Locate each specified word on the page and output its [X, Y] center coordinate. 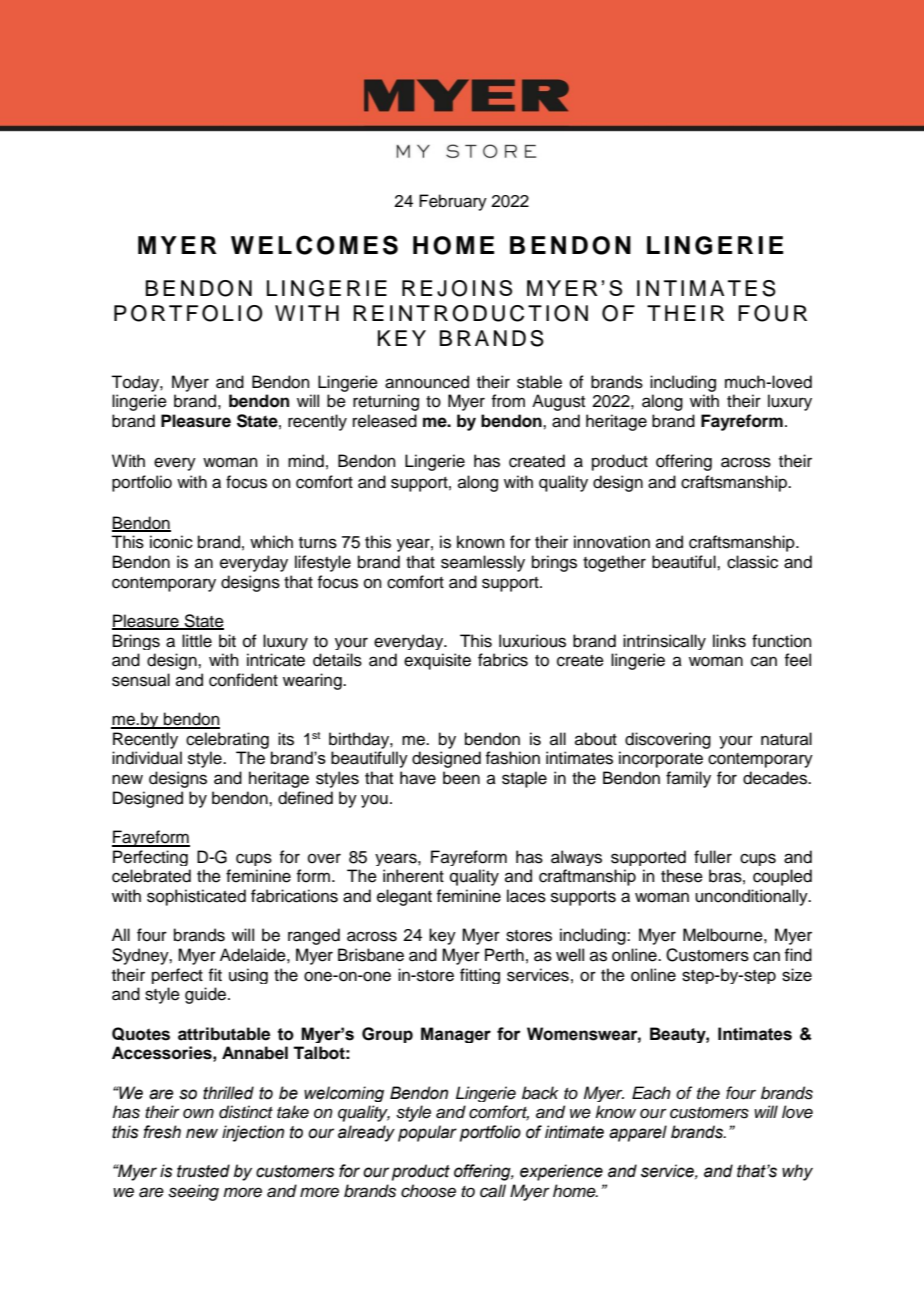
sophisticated [196, 897]
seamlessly [483, 563]
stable [539, 382]
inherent [413, 876]
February [453, 202]
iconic [171, 542]
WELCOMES [314, 245]
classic [752, 562]
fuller [713, 857]
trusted [203, 1171]
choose [428, 1191]
